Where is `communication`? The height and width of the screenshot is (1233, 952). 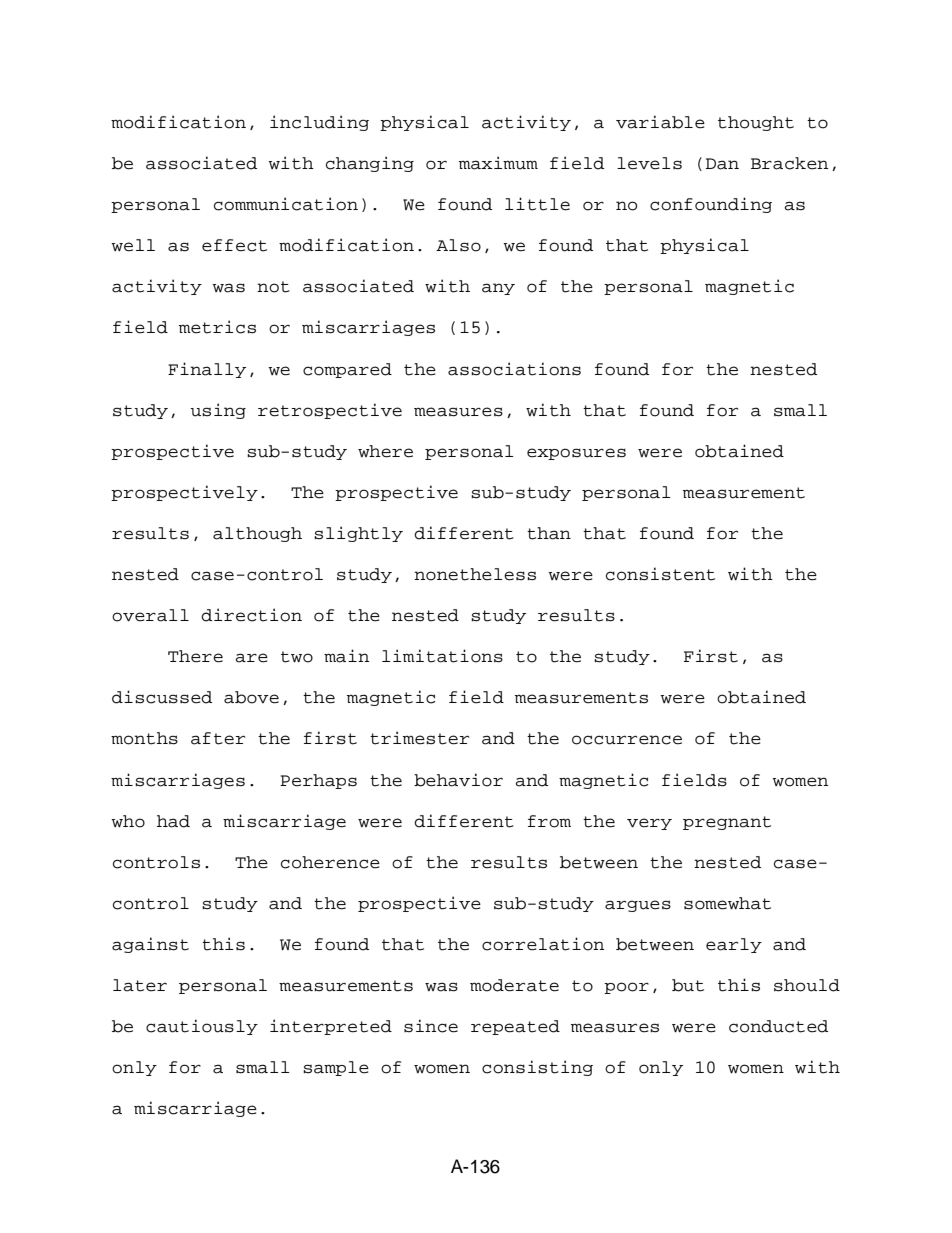 communication is located at coordinates (286, 204).
